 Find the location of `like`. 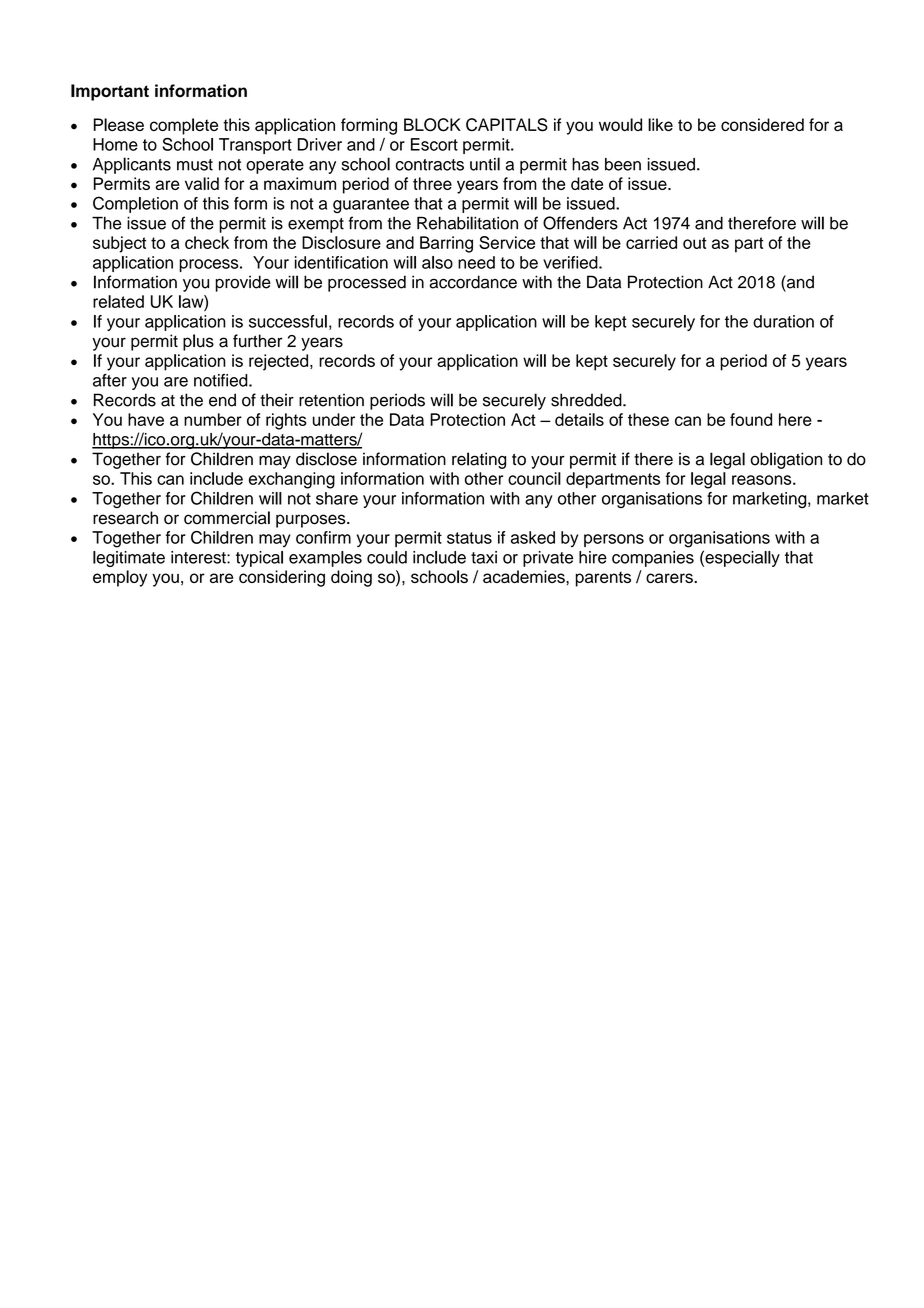

like is located at coordinates (660, 124).
